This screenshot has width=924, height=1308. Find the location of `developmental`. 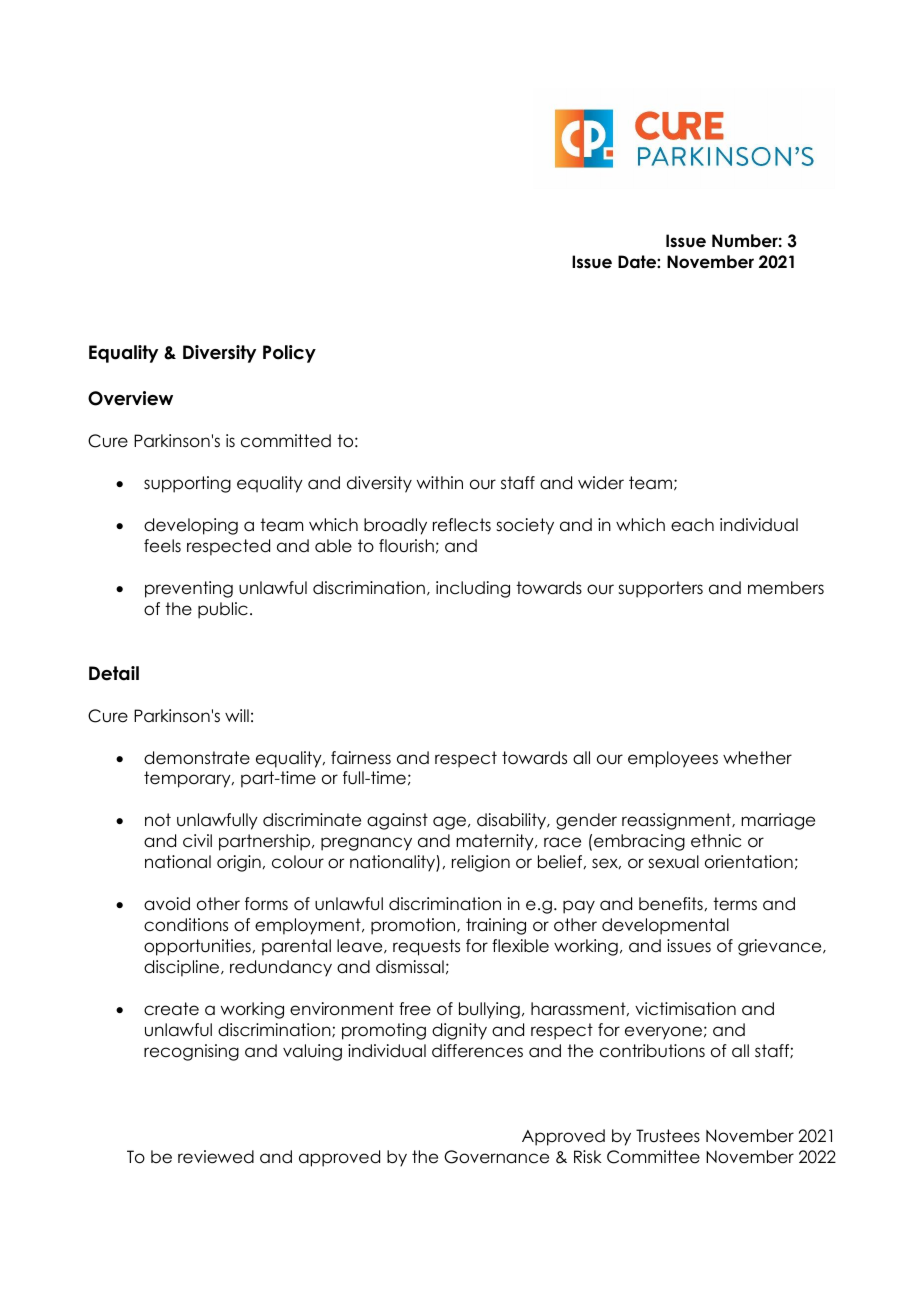

developmental is located at coordinates (665, 926).
